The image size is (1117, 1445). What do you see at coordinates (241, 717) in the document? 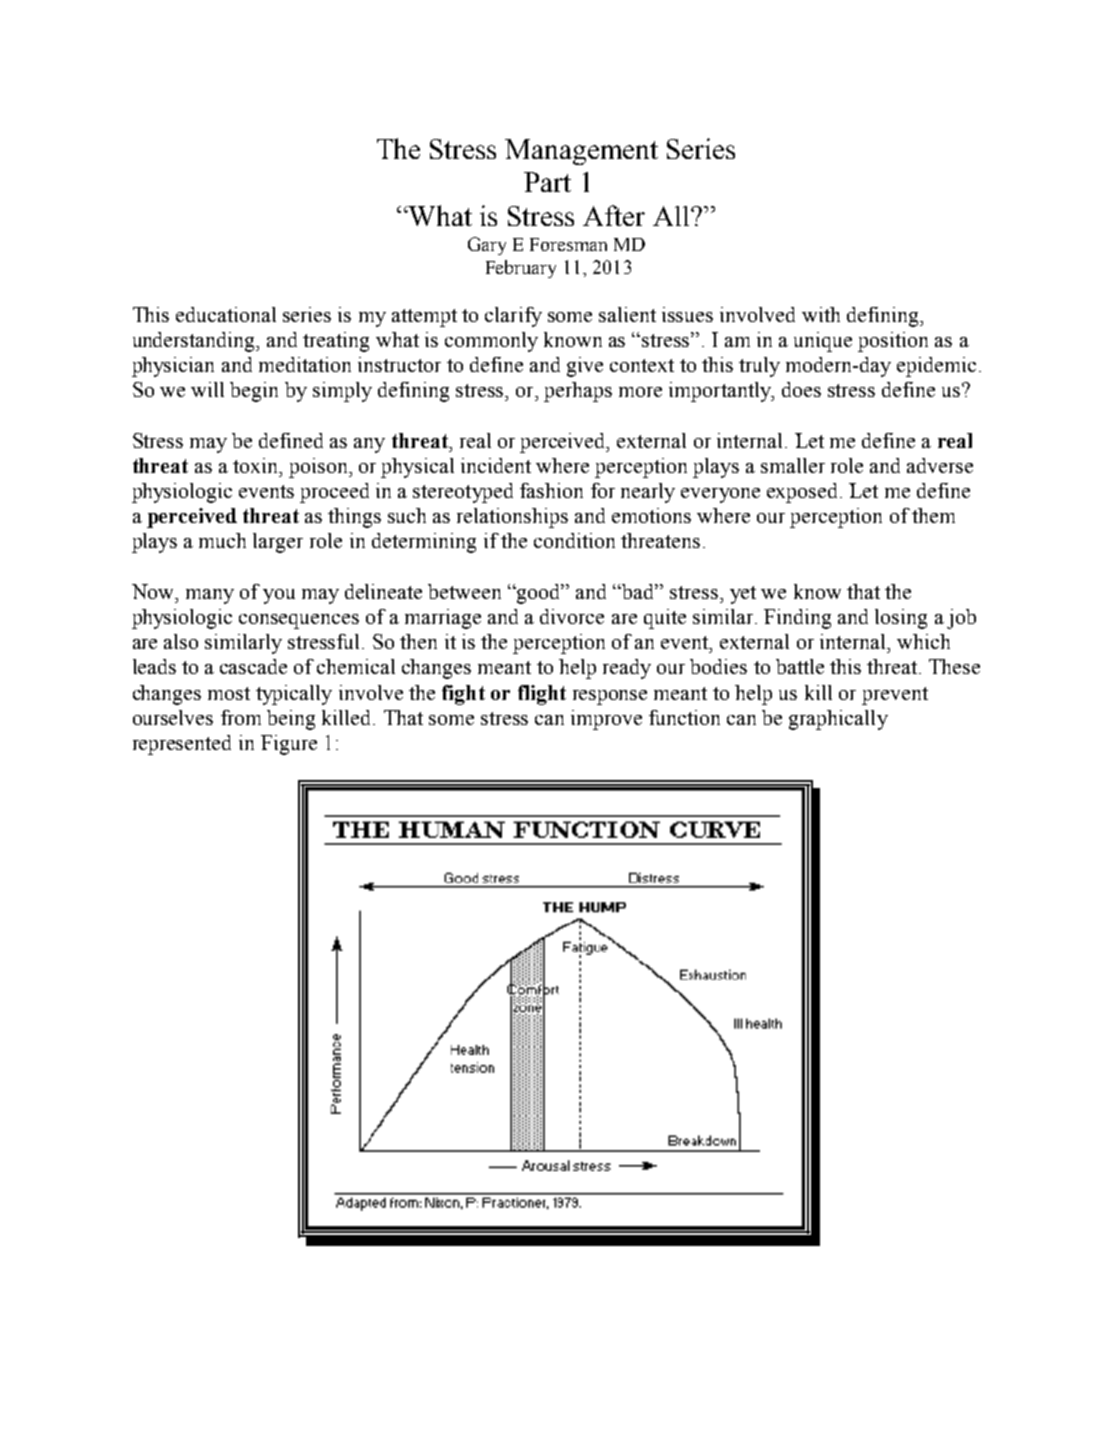
I see `from` at bounding box center [241, 717].
